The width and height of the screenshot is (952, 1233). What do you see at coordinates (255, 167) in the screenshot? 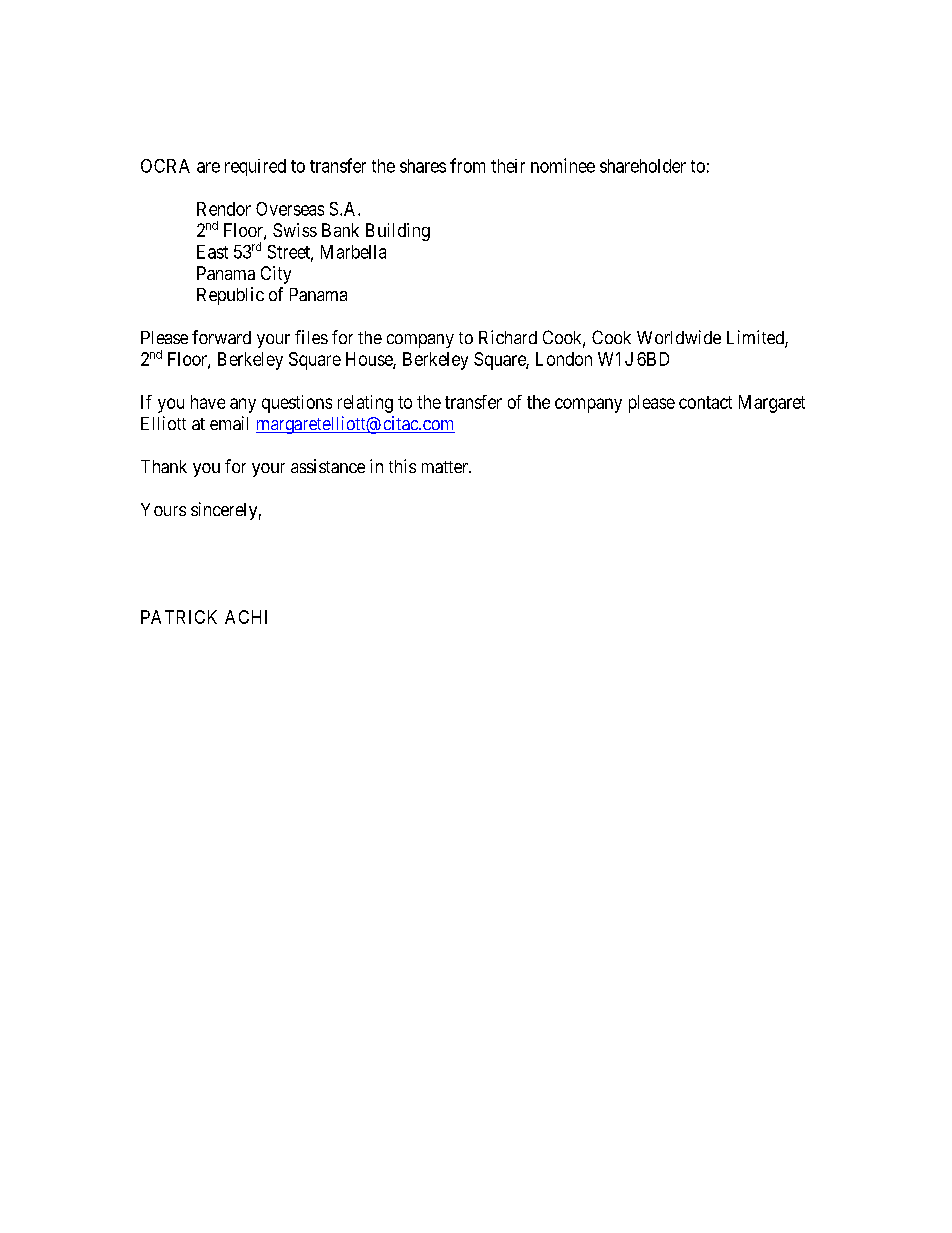
I see `required` at bounding box center [255, 167].
